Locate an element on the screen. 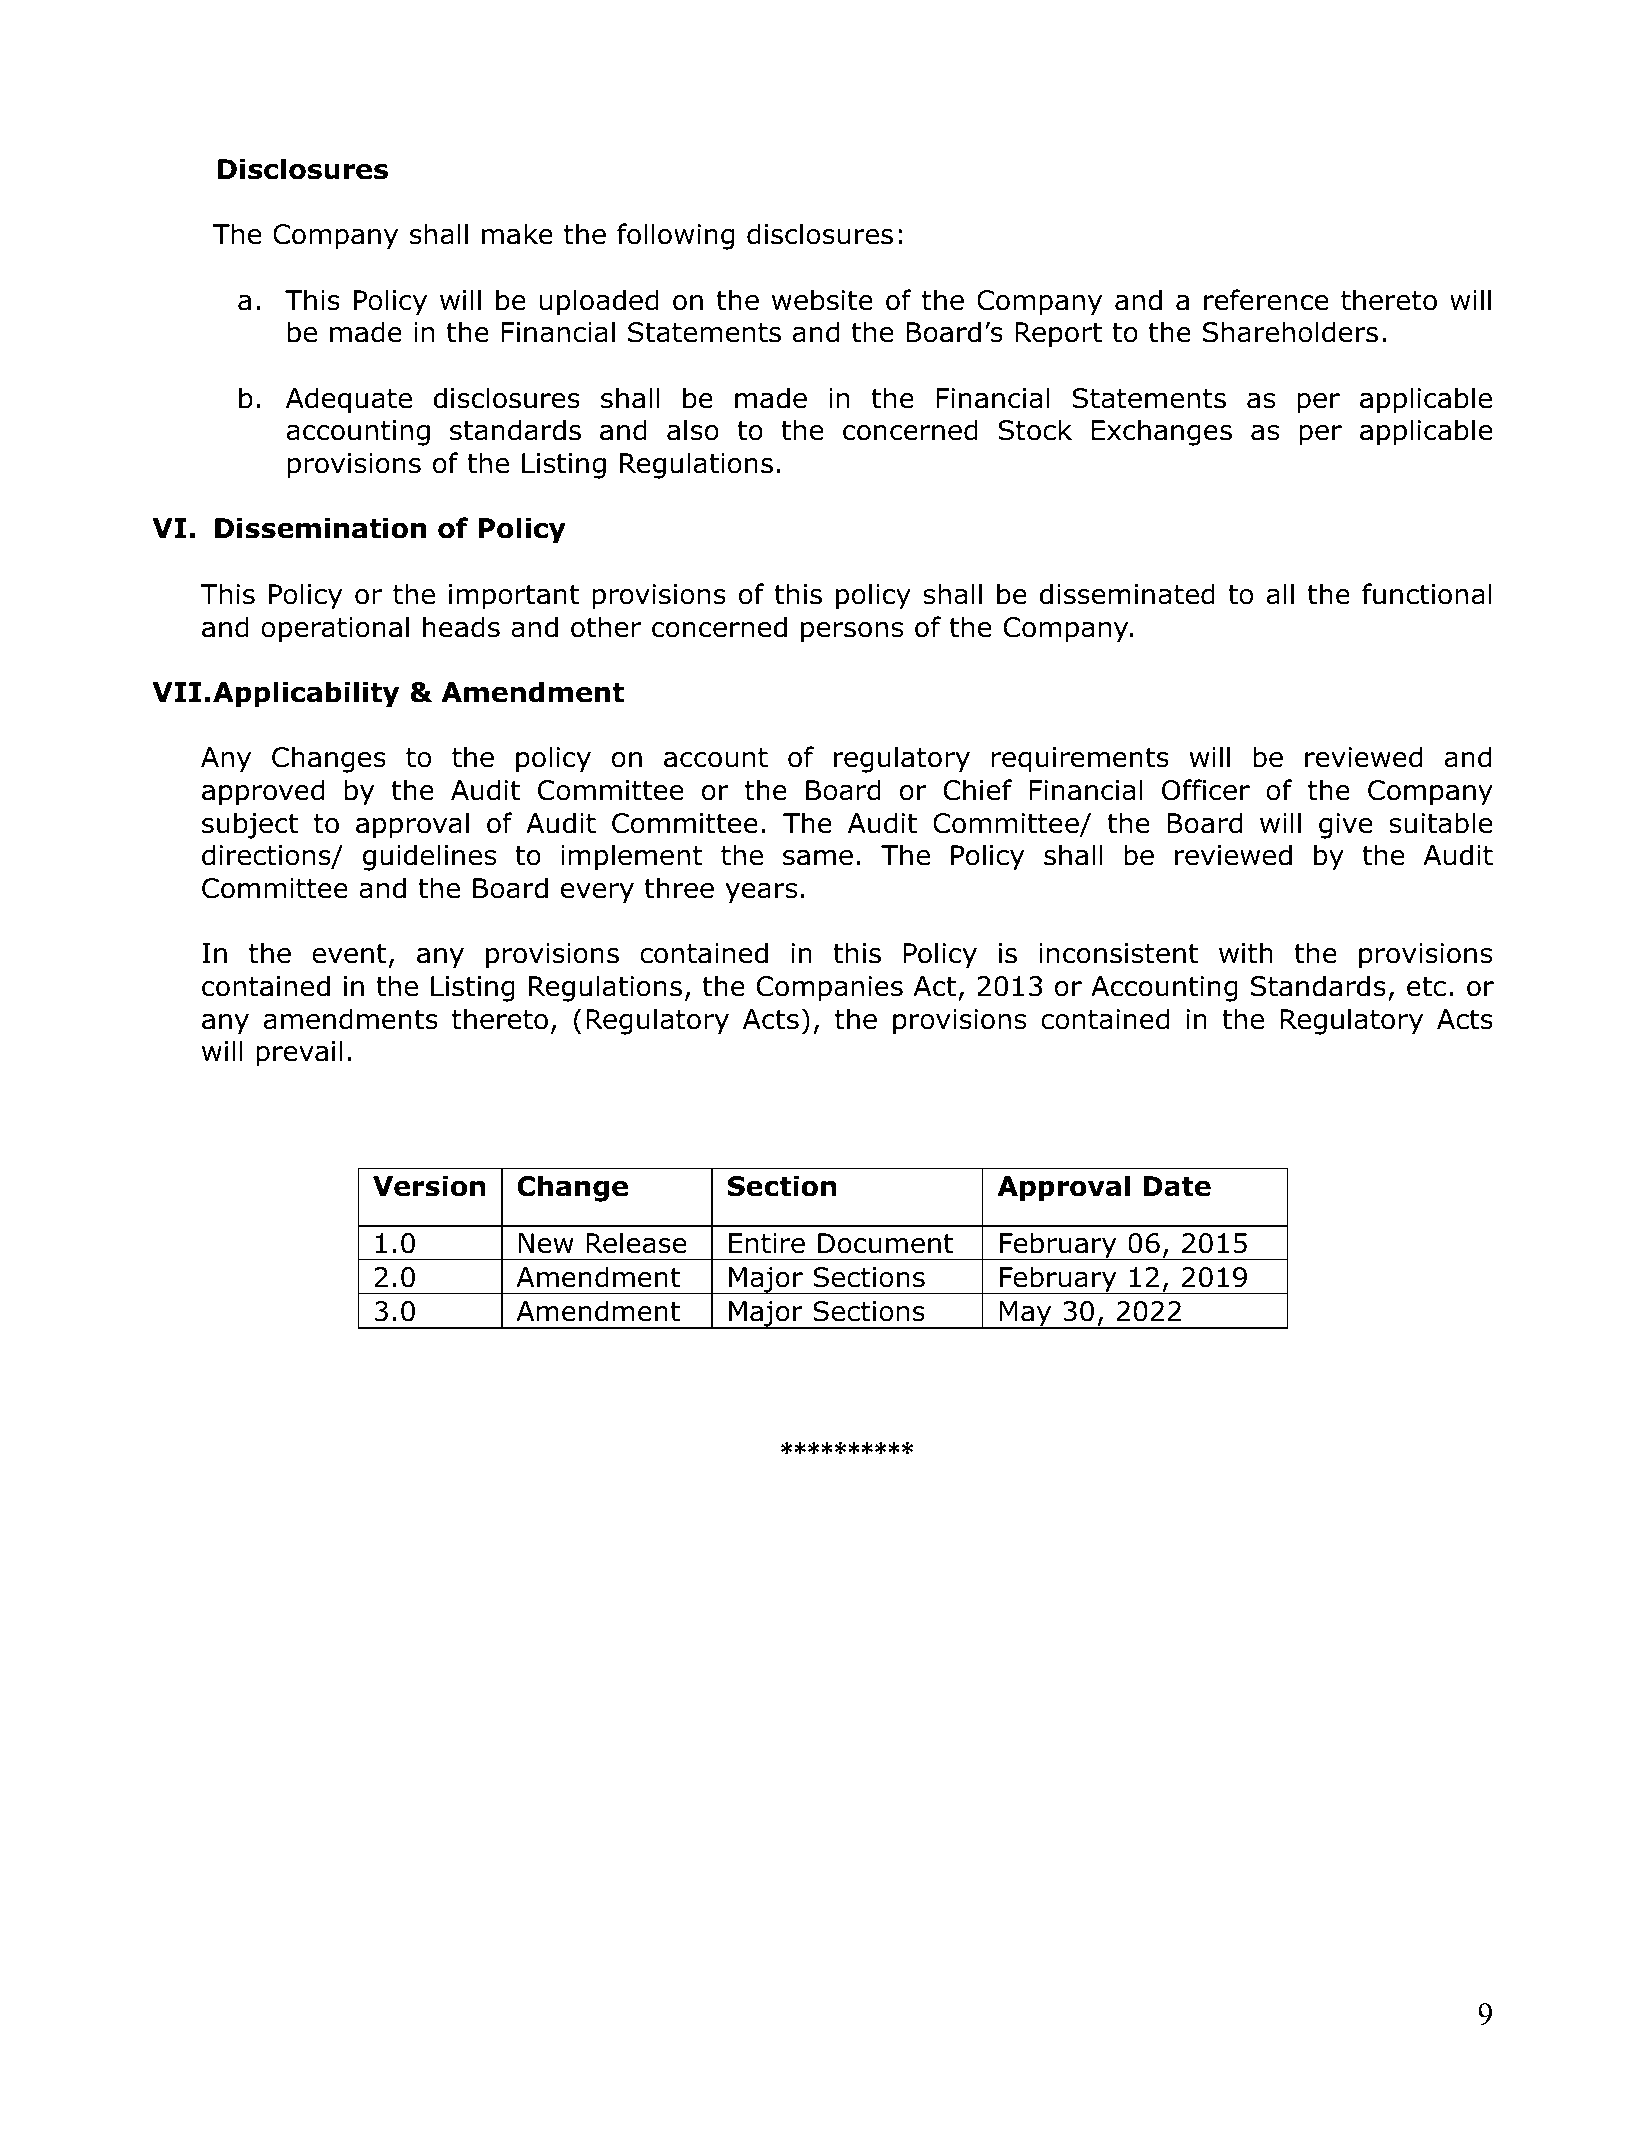 Image resolution: width=1646 pixels, height=2130 pixels. make is located at coordinates (517, 234).
